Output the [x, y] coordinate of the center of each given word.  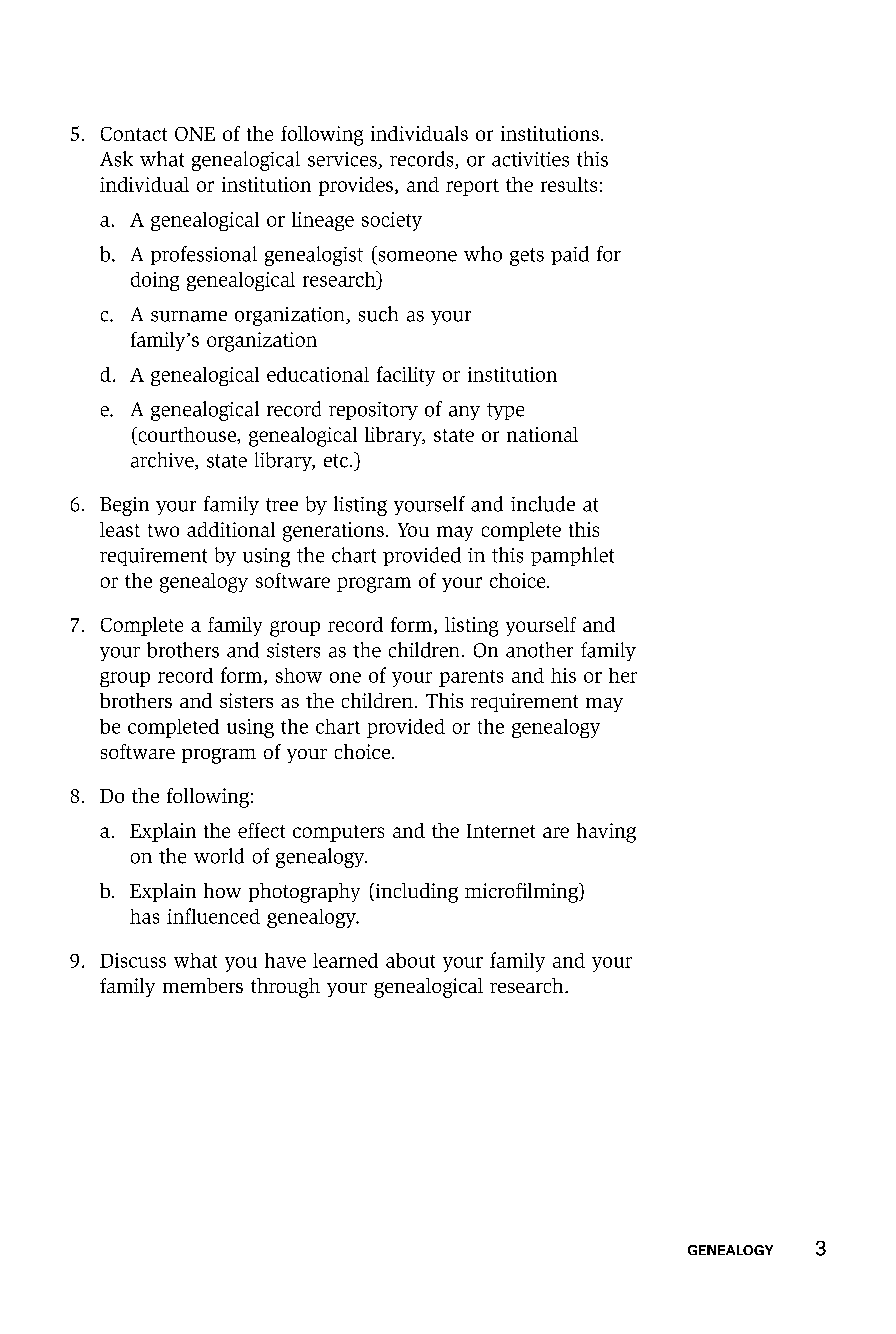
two [163, 530]
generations [333, 532]
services [343, 160]
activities [530, 159]
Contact [134, 134]
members [203, 985]
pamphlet [572, 556]
